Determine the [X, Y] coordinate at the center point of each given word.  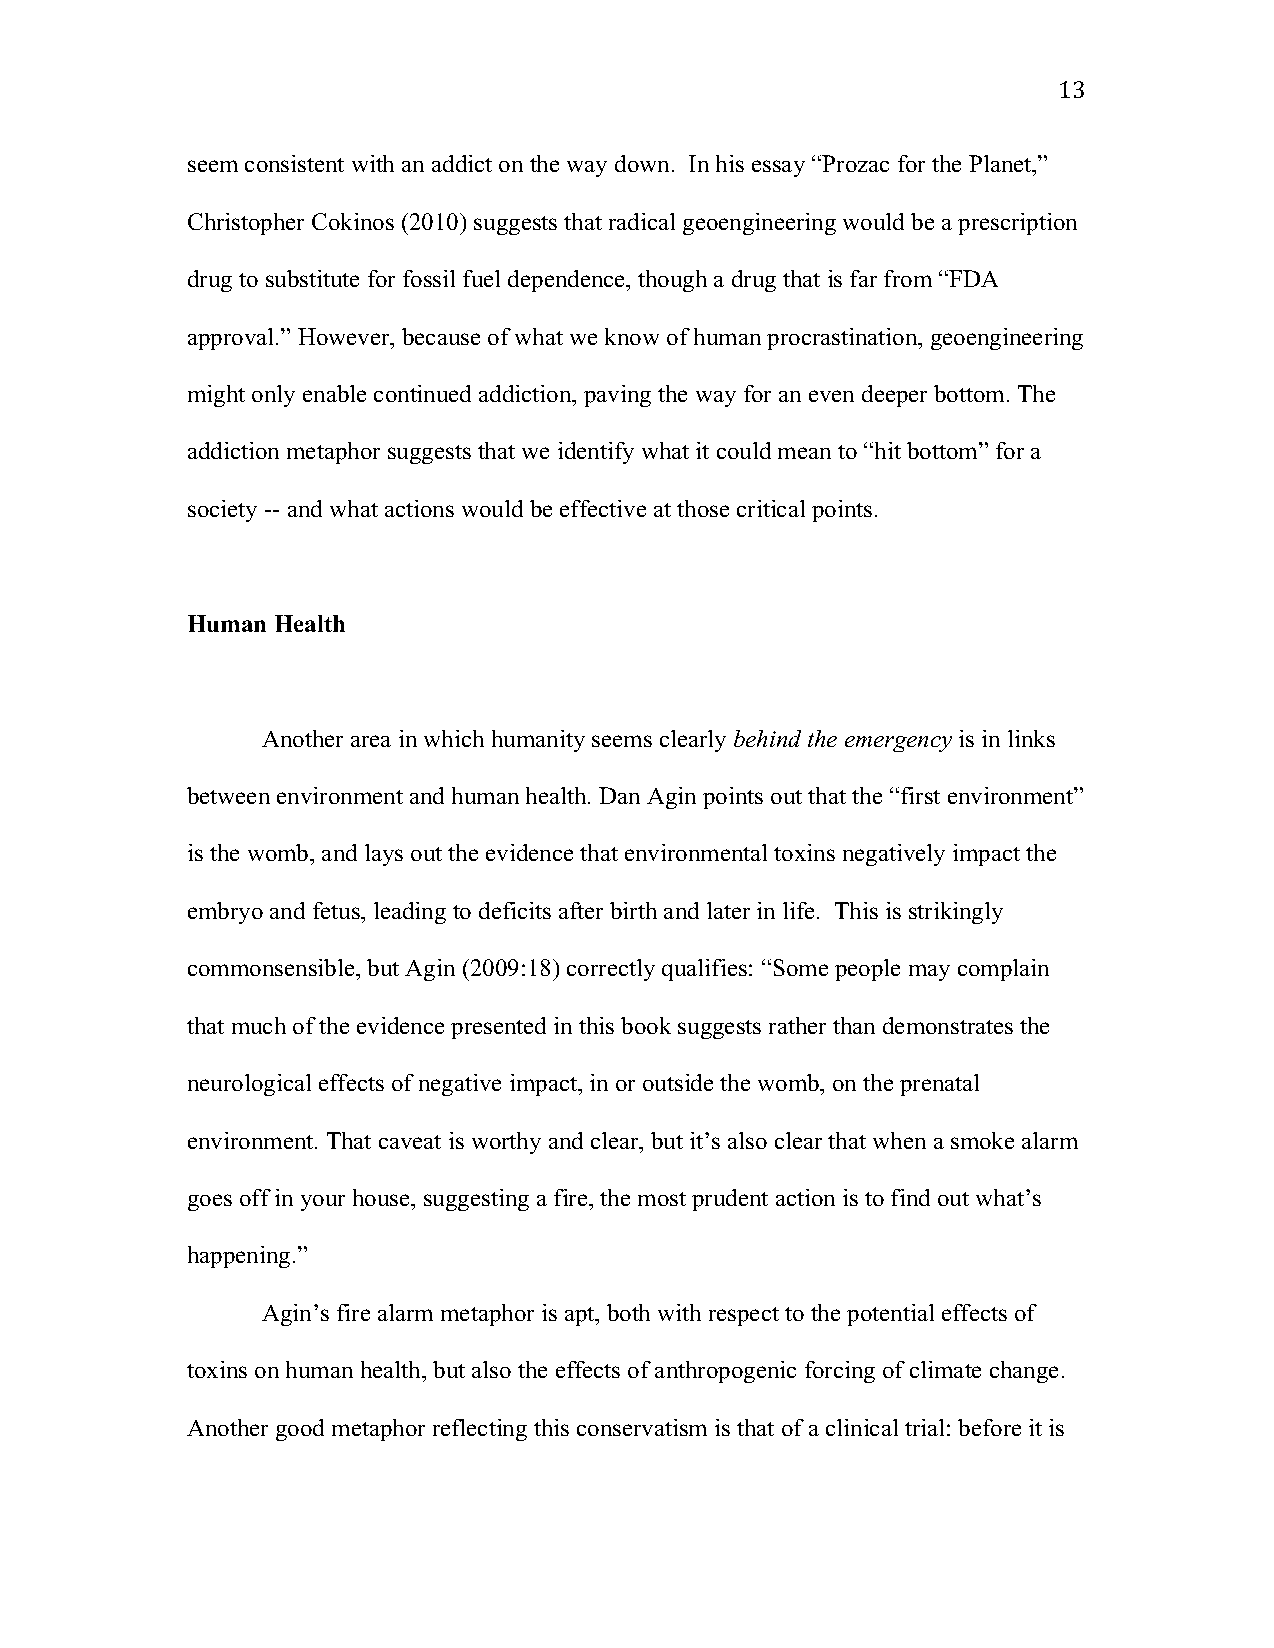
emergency [898, 744]
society [222, 511]
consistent [294, 163]
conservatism [642, 1427]
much [259, 1025]
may [929, 972]
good [300, 1430]
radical [642, 221]
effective [603, 508]
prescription [1017, 224]
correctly [611, 970]
